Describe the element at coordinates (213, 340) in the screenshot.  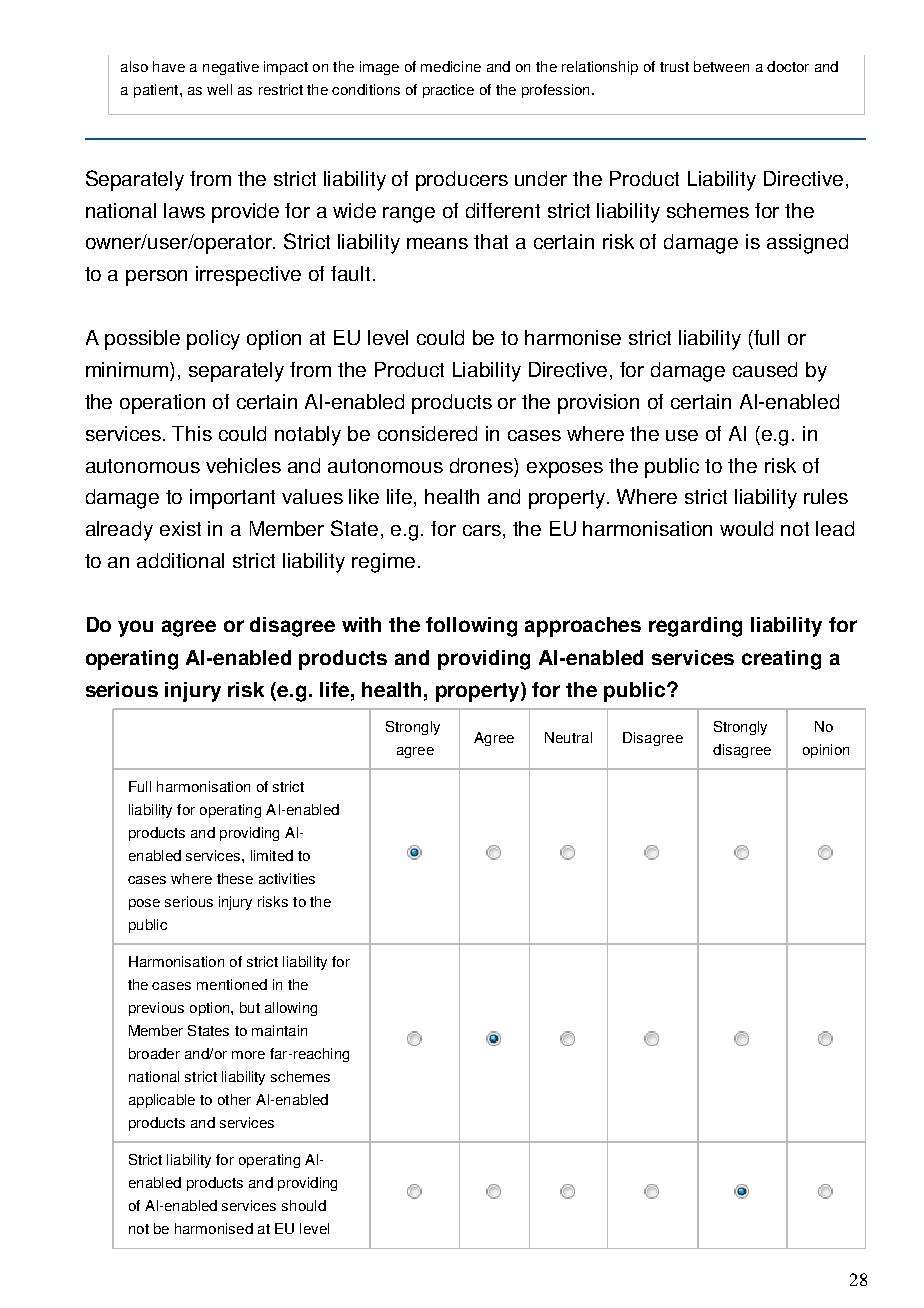
I see `policy` at that location.
